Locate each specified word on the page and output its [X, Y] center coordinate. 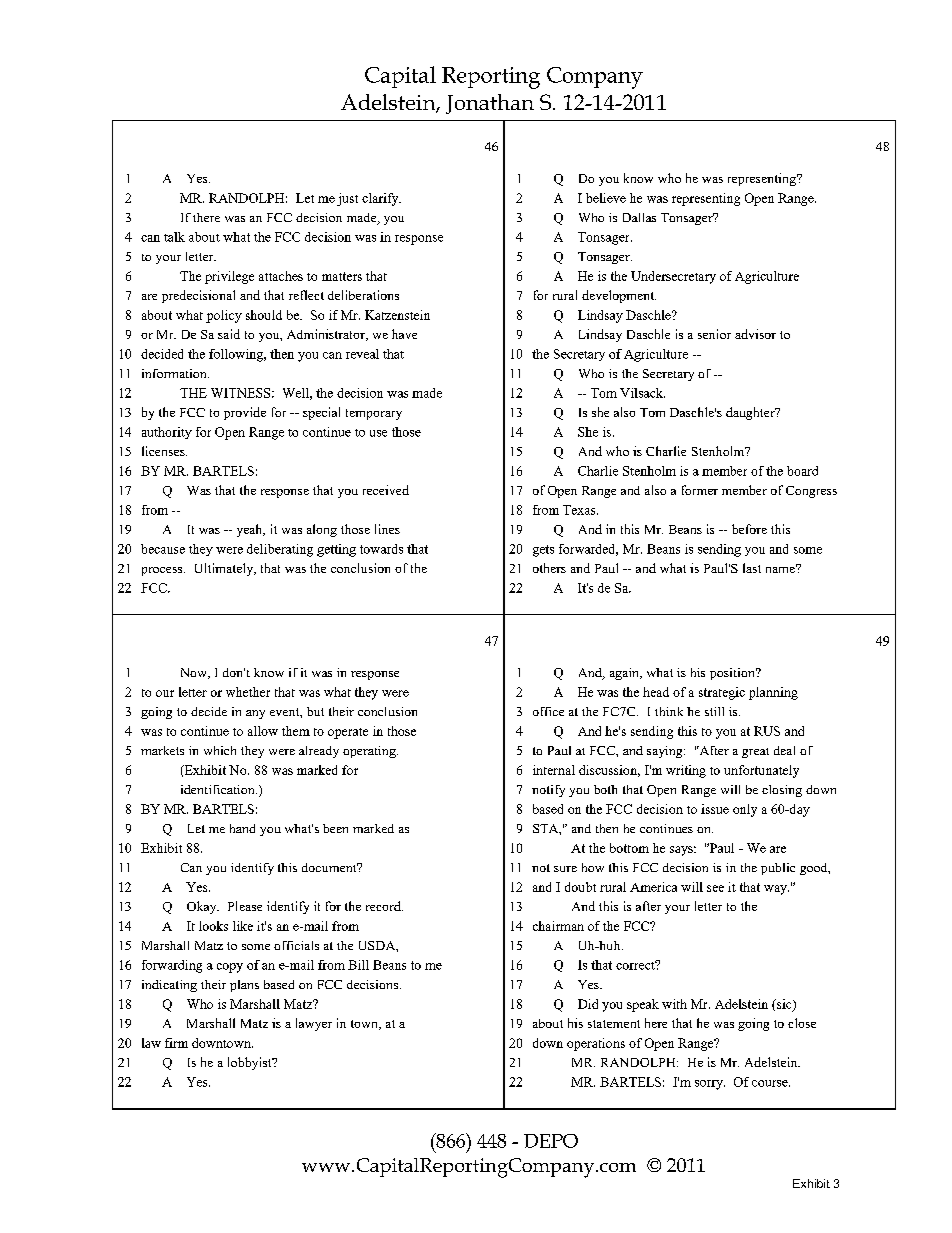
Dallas [639, 217]
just [347, 199]
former [700, 490]
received [386, 490]
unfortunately [761, 771]
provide [245, 413]
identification [219, 789]
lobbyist [251, 1063]
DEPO [551, 1141]
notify [548, 791]
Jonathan [490, 104]
